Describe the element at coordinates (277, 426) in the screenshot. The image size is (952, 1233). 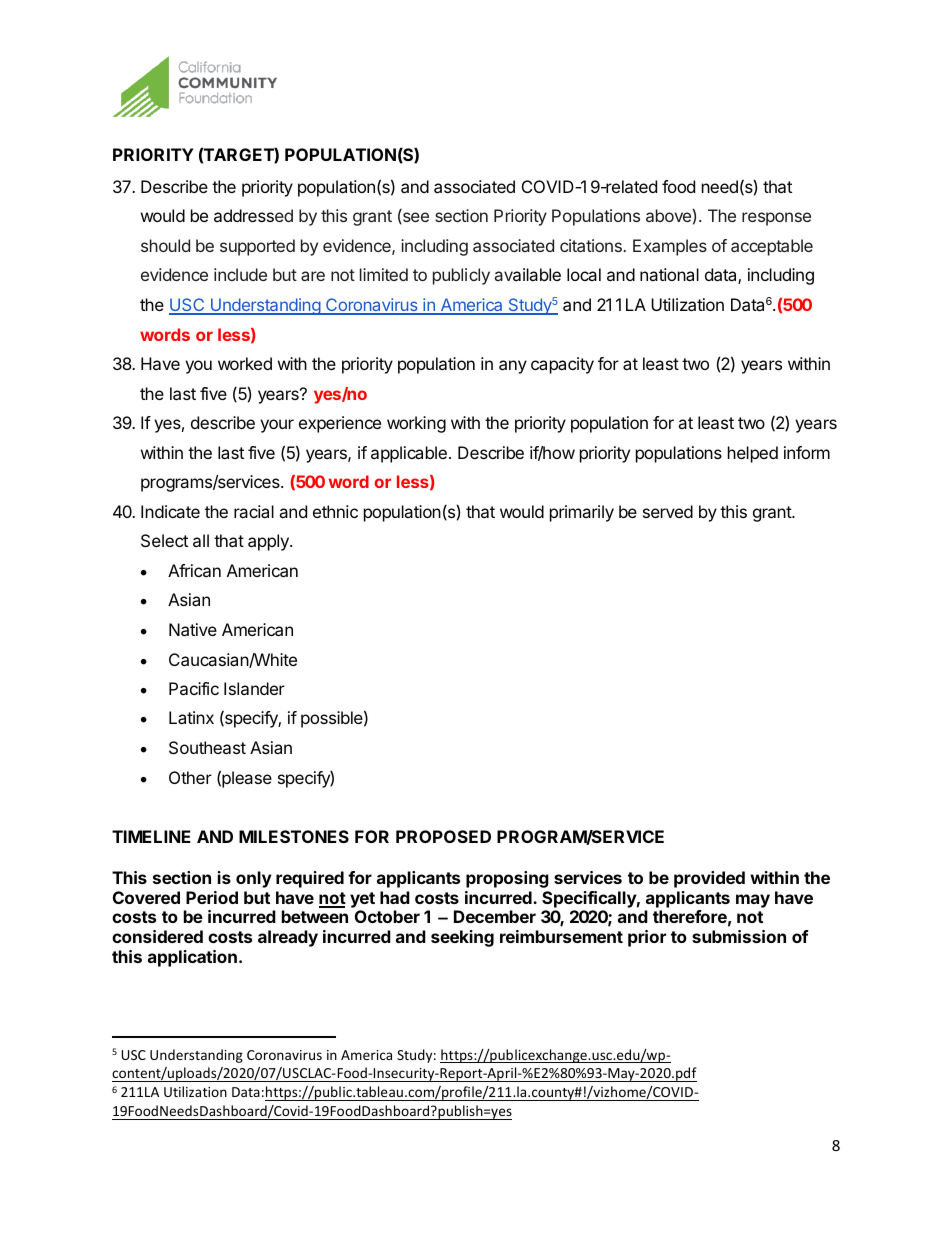
I see `your` at that location.
